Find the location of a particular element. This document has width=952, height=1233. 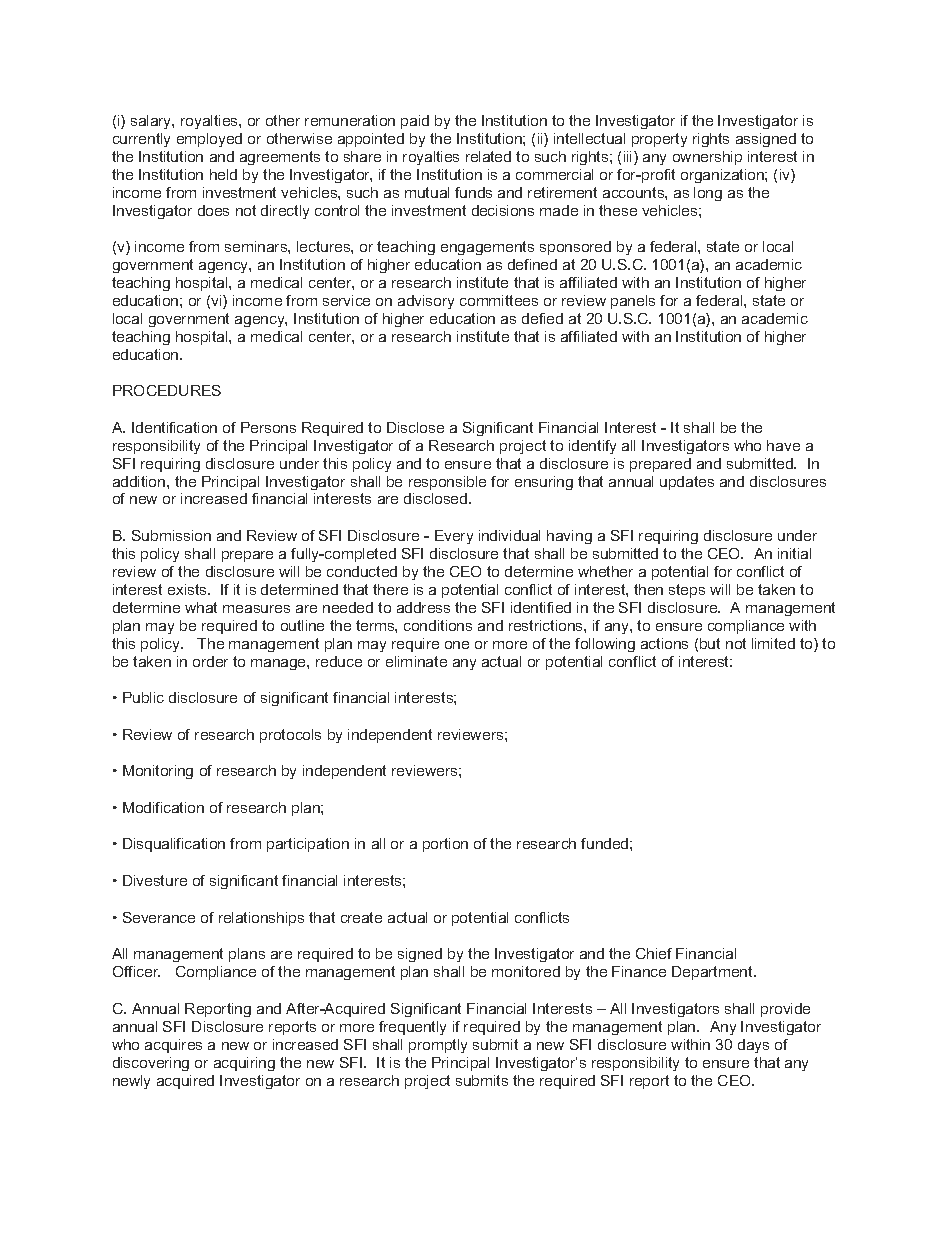

steps is located at coordinates (687, 591).
